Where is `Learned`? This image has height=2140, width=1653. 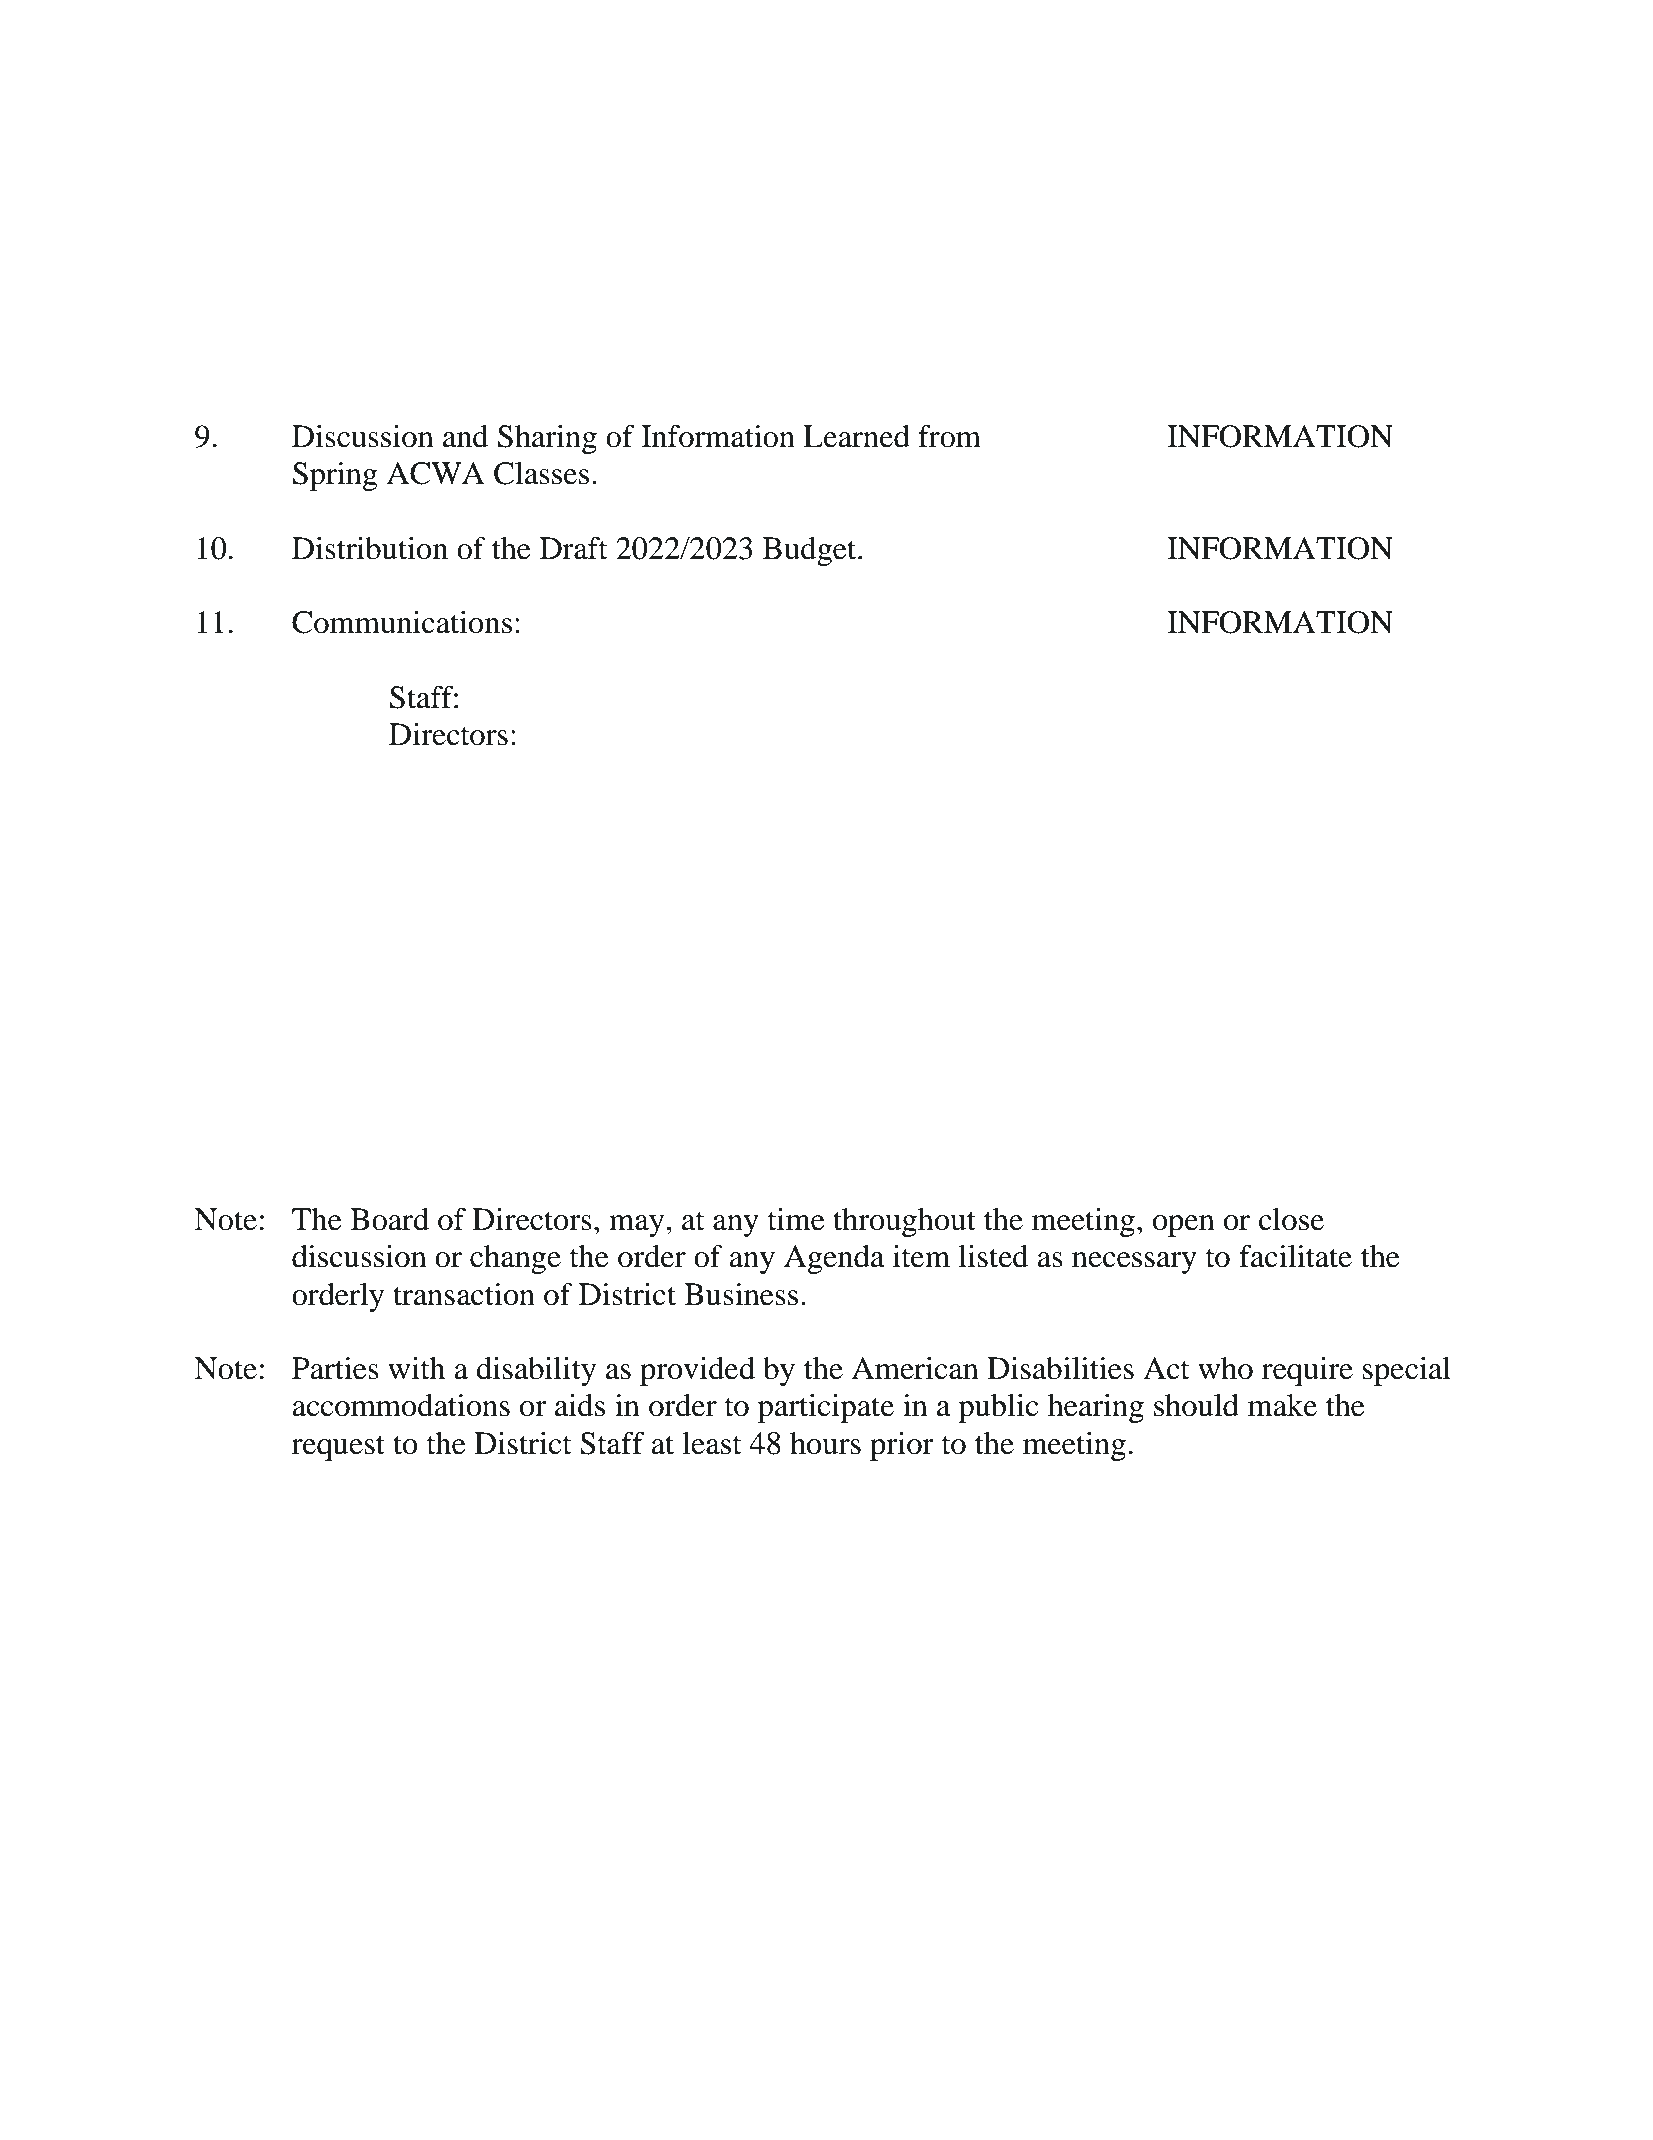
Learned is located at coordinates (856, 436).
